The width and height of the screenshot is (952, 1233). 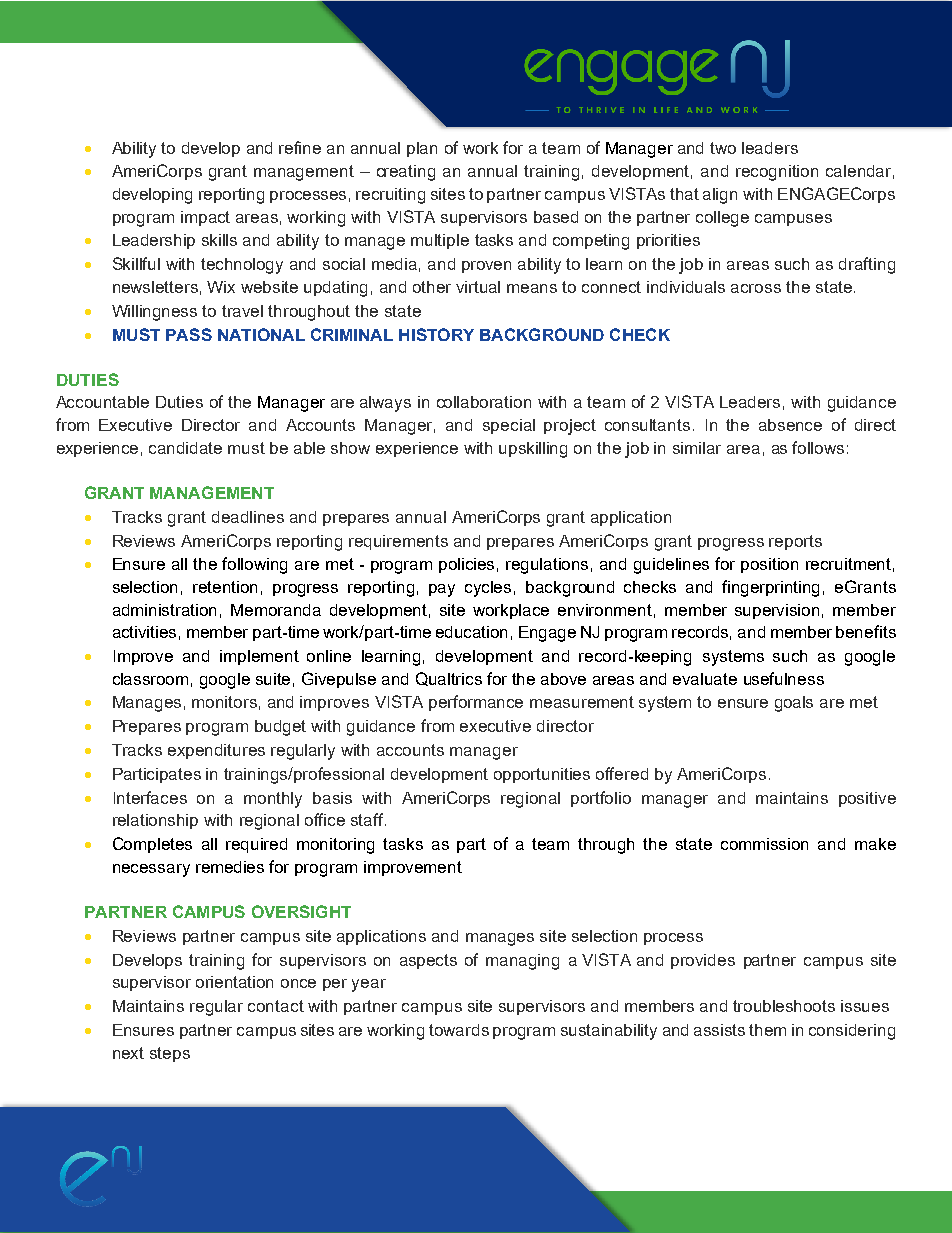 What do you see at coordinates (216, 751) in the screenshot?
I see `expenditures` at bounding box center [216, 751].
